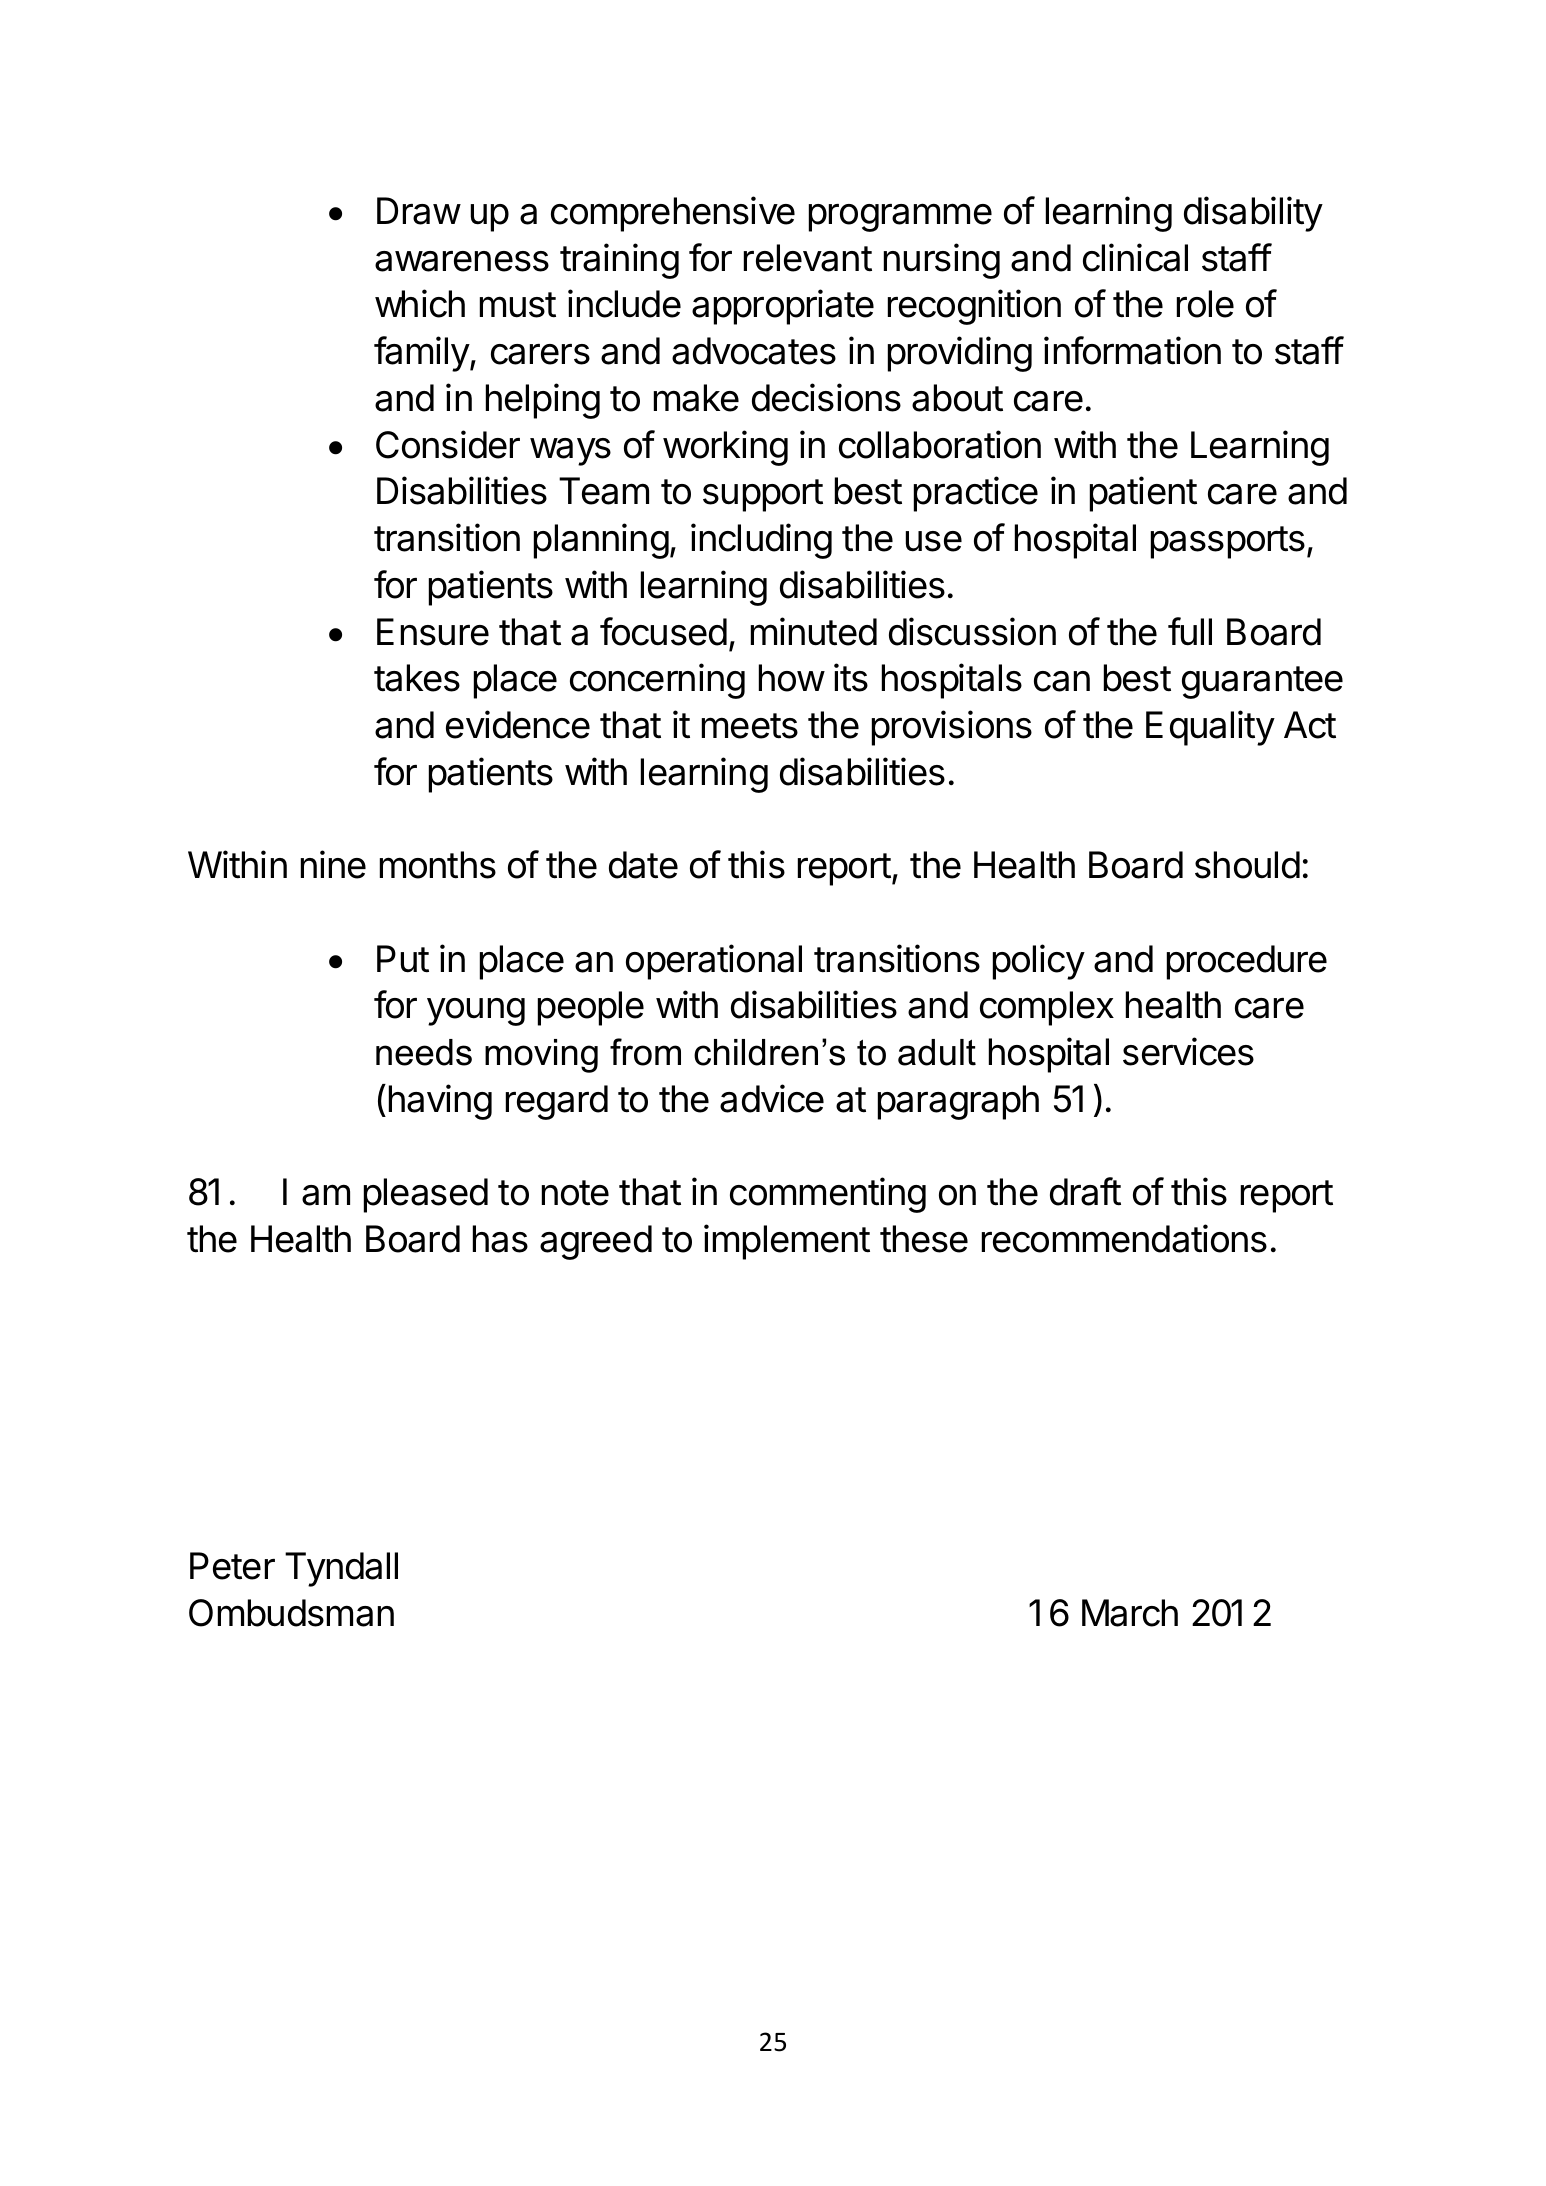 This image has height=2186, width=1546. What do you see at coordinates (333, 864) in the image?
I see `nine` at bounding box center [333, 864].
